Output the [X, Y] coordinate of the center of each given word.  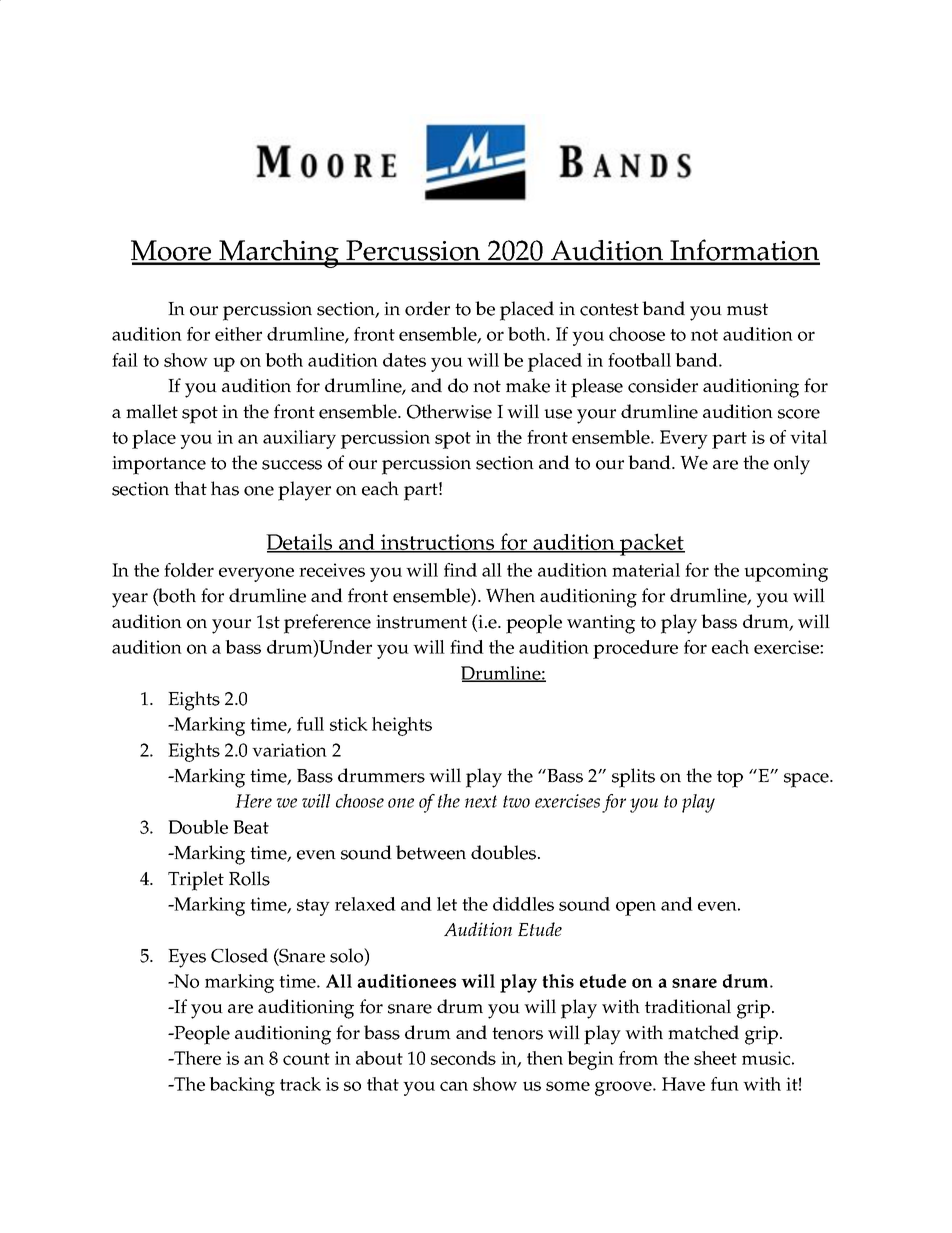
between [431, 852]
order [427, 308]
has [225, 488]
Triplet [196, 881]
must [747, 309]
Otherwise [449, 411]
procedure [635, 649]
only [792, 465]
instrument [421, 622]
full [310, 724]
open [636, 908]
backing [242, 1086]
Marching [279, 254]
